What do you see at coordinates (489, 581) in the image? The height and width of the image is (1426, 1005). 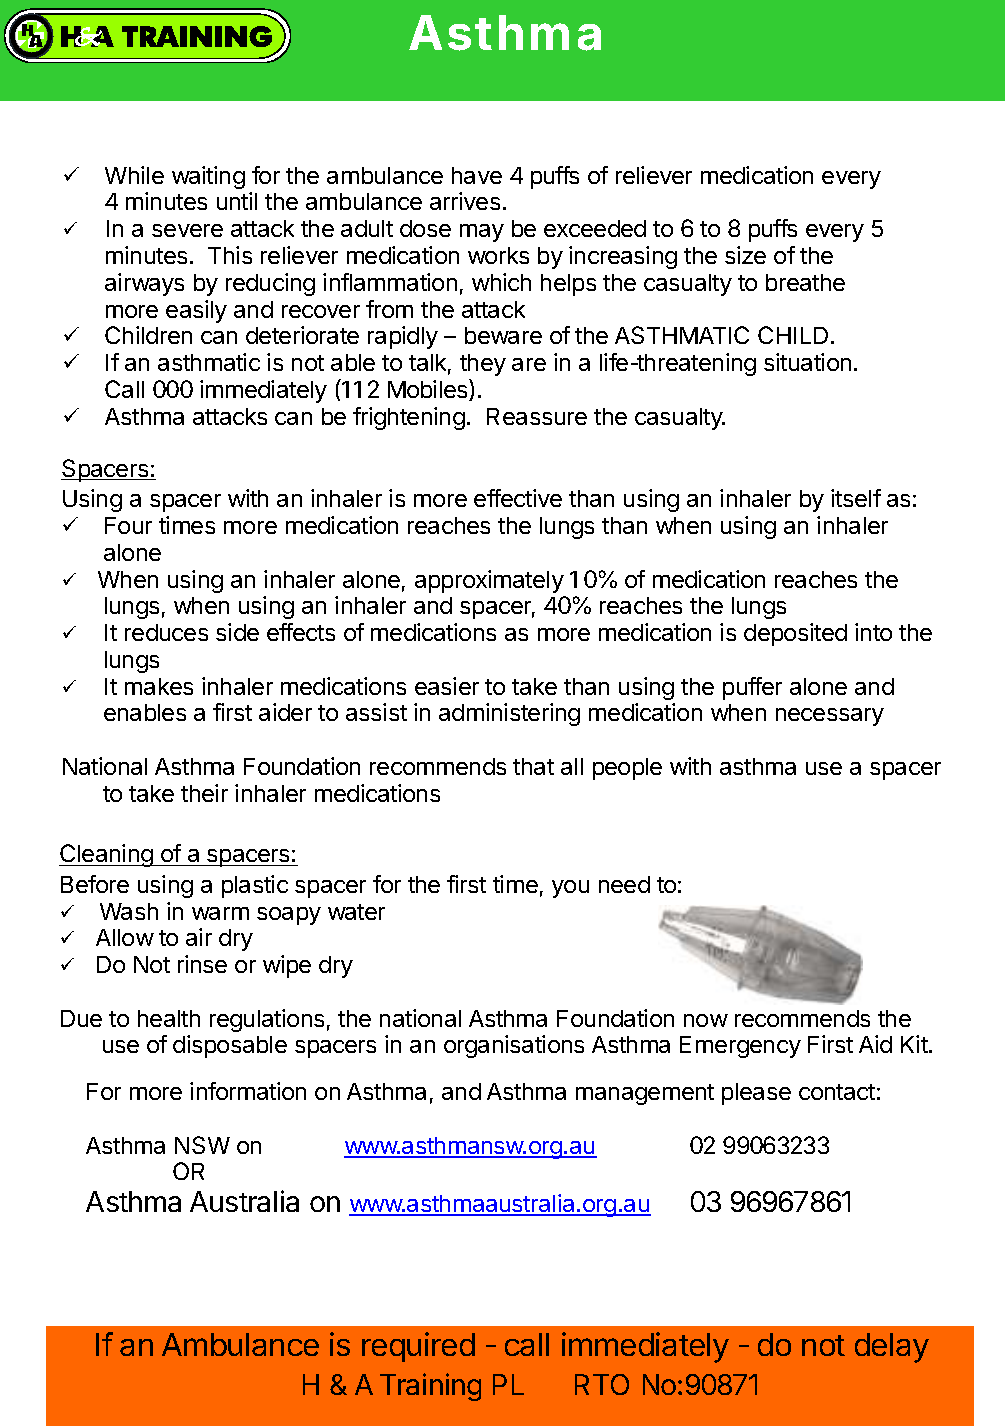 I see `approximately` at bounding box center [489, 581].
